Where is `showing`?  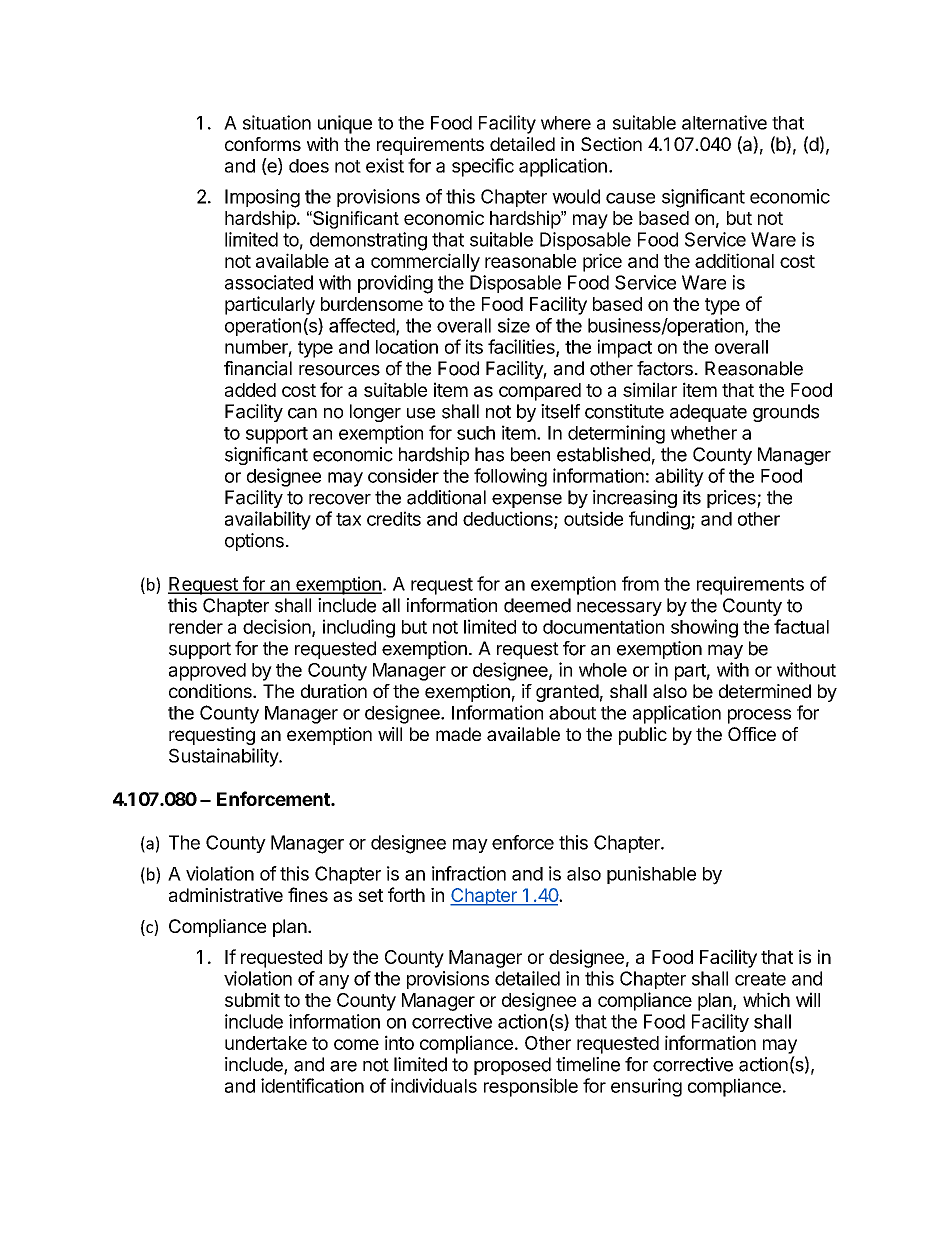
showing is located at coordinates (704, 628).
